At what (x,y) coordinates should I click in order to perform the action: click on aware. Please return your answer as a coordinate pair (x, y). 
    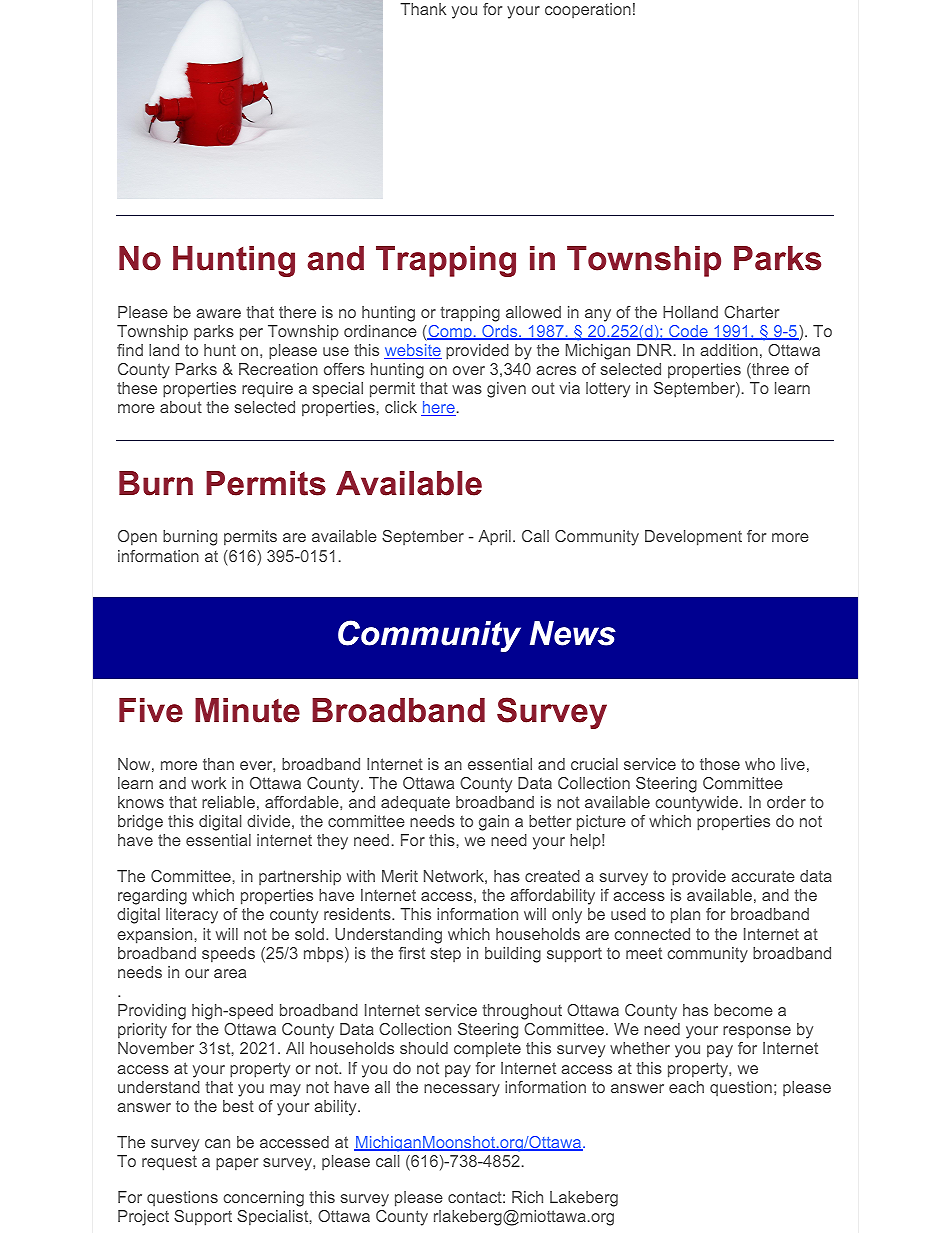
    Looking at the image, I should click on (218, 313).
